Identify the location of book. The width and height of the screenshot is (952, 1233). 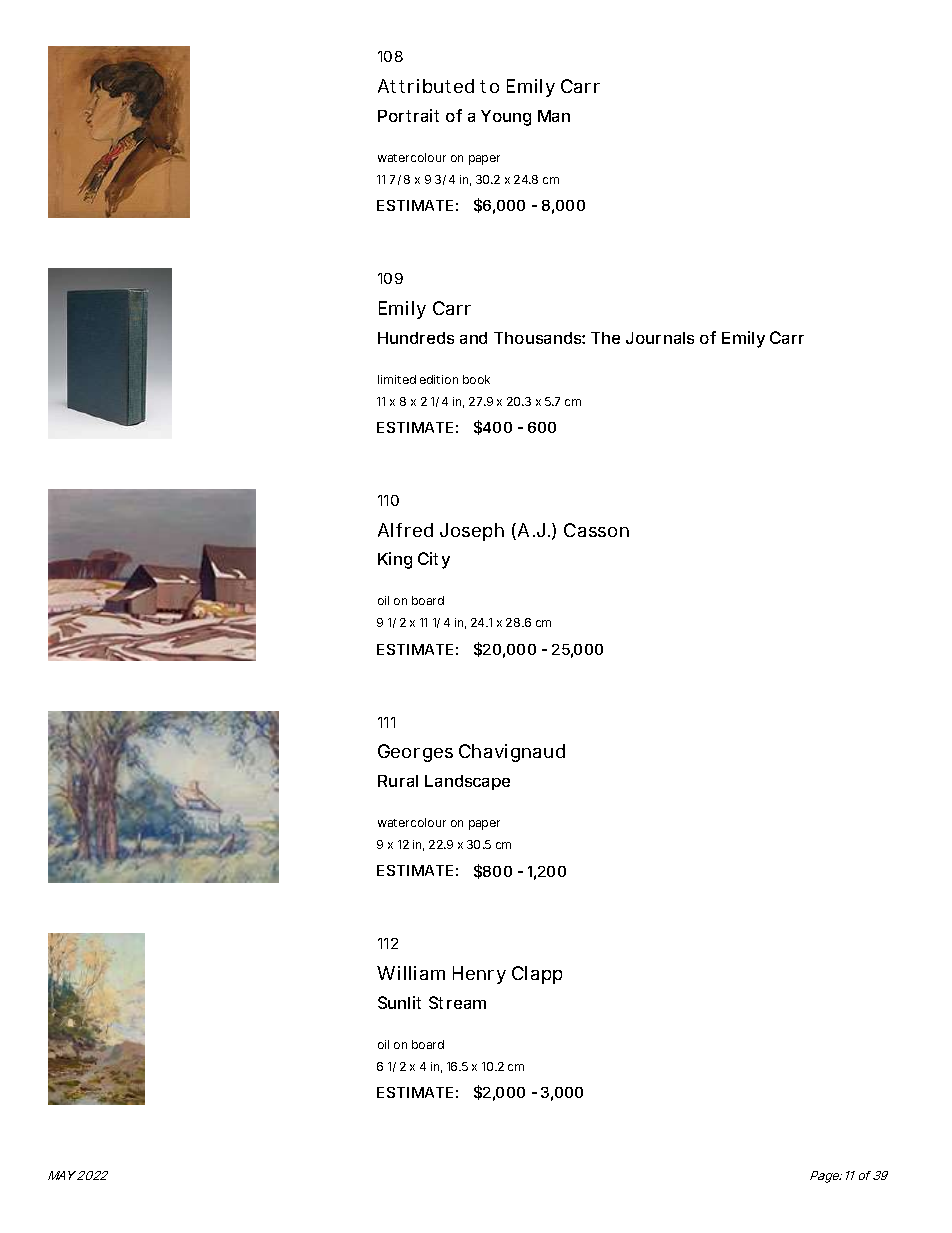
(476, 379).
